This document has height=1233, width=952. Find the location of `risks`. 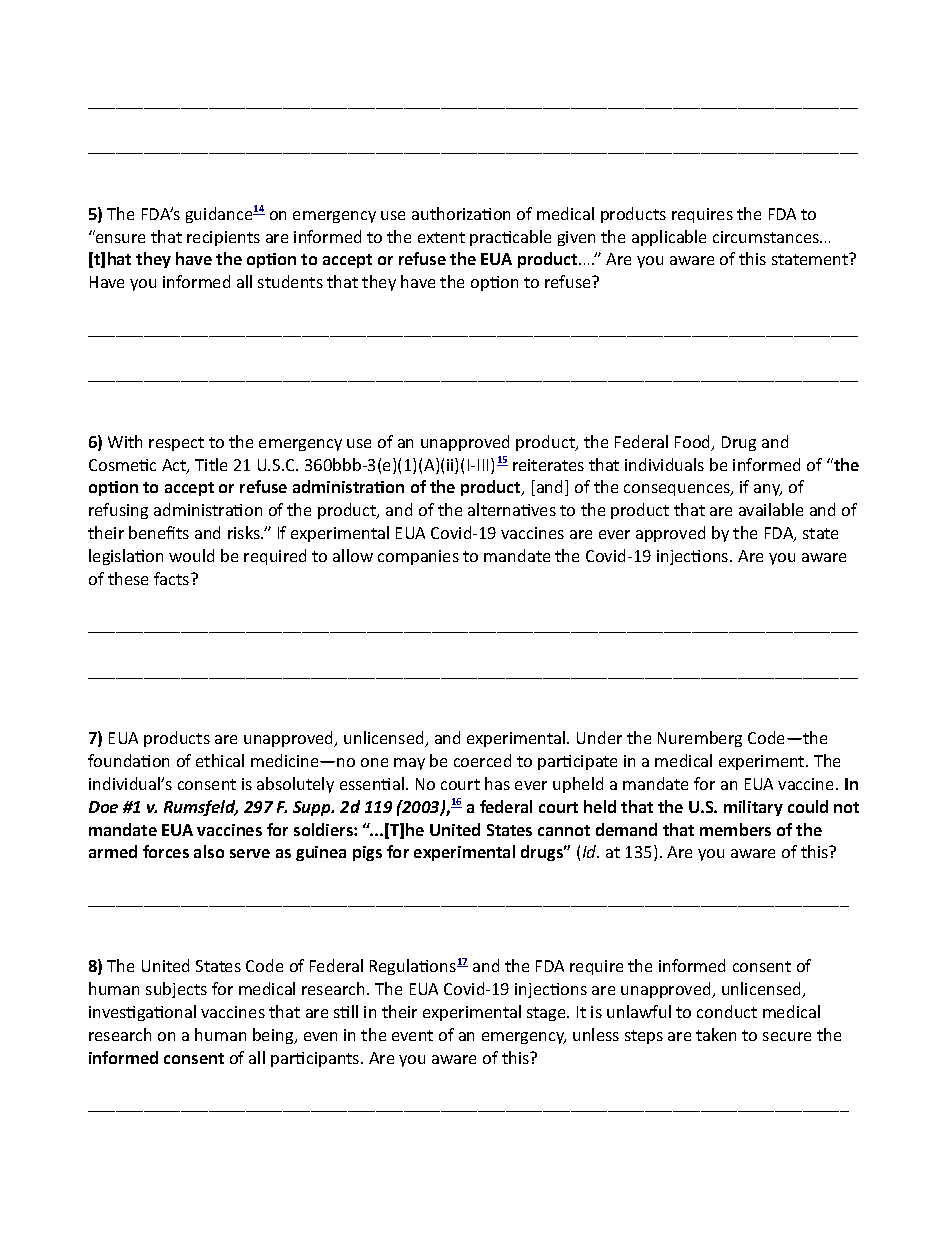

risks is located at coordinates (245, 532).
